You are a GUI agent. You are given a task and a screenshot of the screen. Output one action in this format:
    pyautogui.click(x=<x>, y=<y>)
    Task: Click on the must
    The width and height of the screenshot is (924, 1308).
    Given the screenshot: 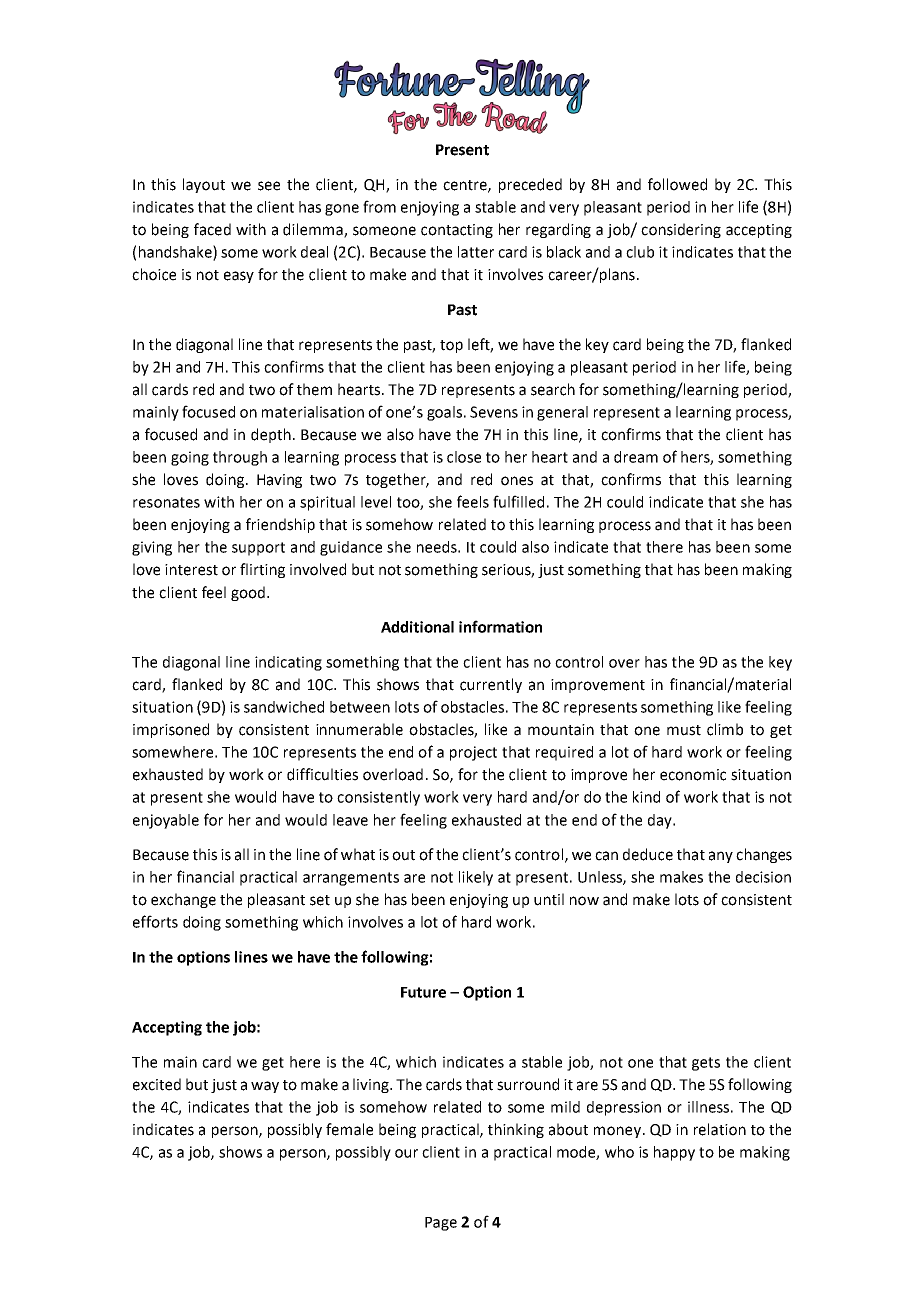 What is the action you would take?
    pyautogui.click(x=684, y=730)
